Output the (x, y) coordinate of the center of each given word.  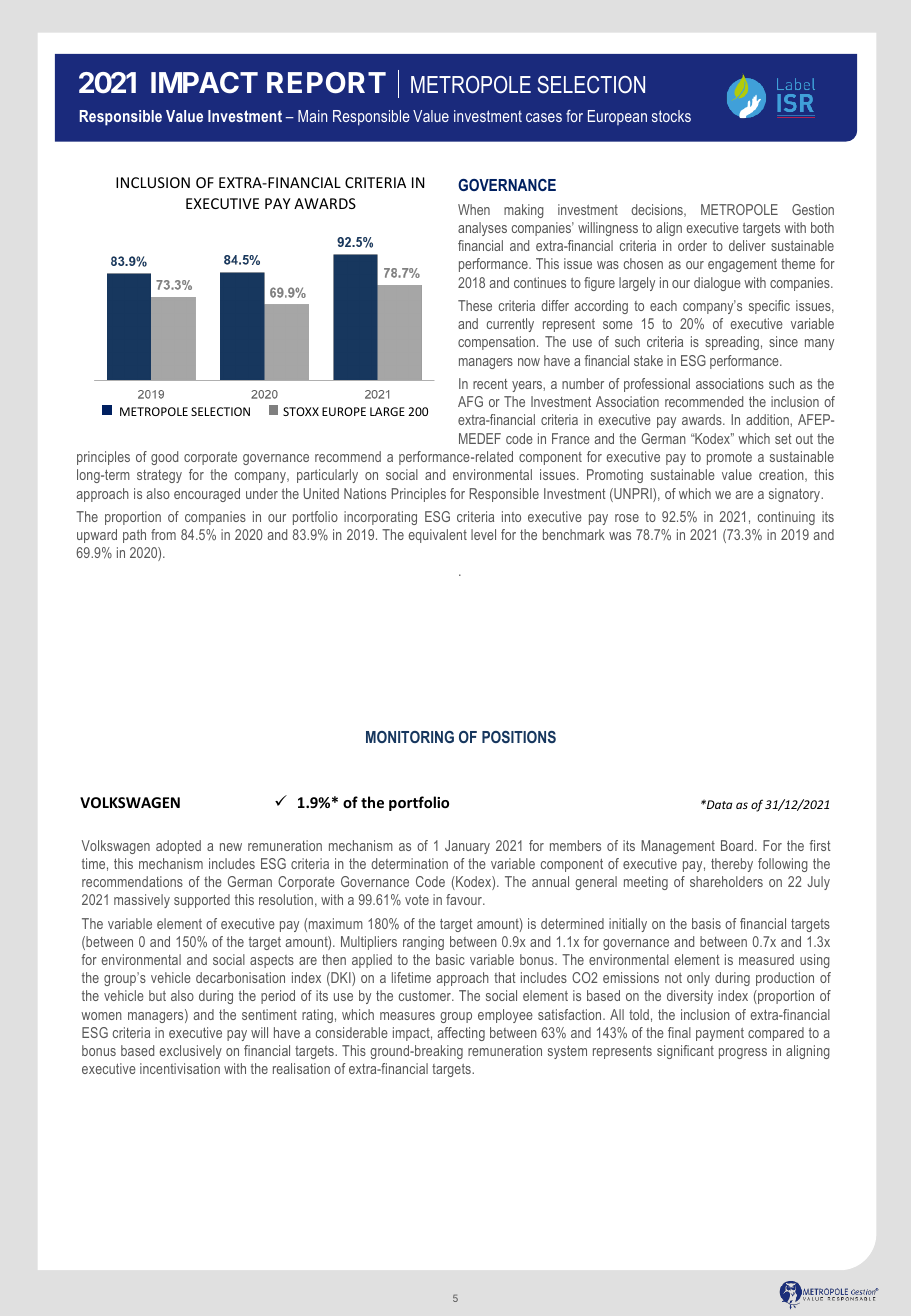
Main (312, 116)
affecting (461, 1034)
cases (544, 117)
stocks (671, 116)
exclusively (191, 1052)
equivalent (438, 536)
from (163, 534)
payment (720, 1034)
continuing (786, 518)
